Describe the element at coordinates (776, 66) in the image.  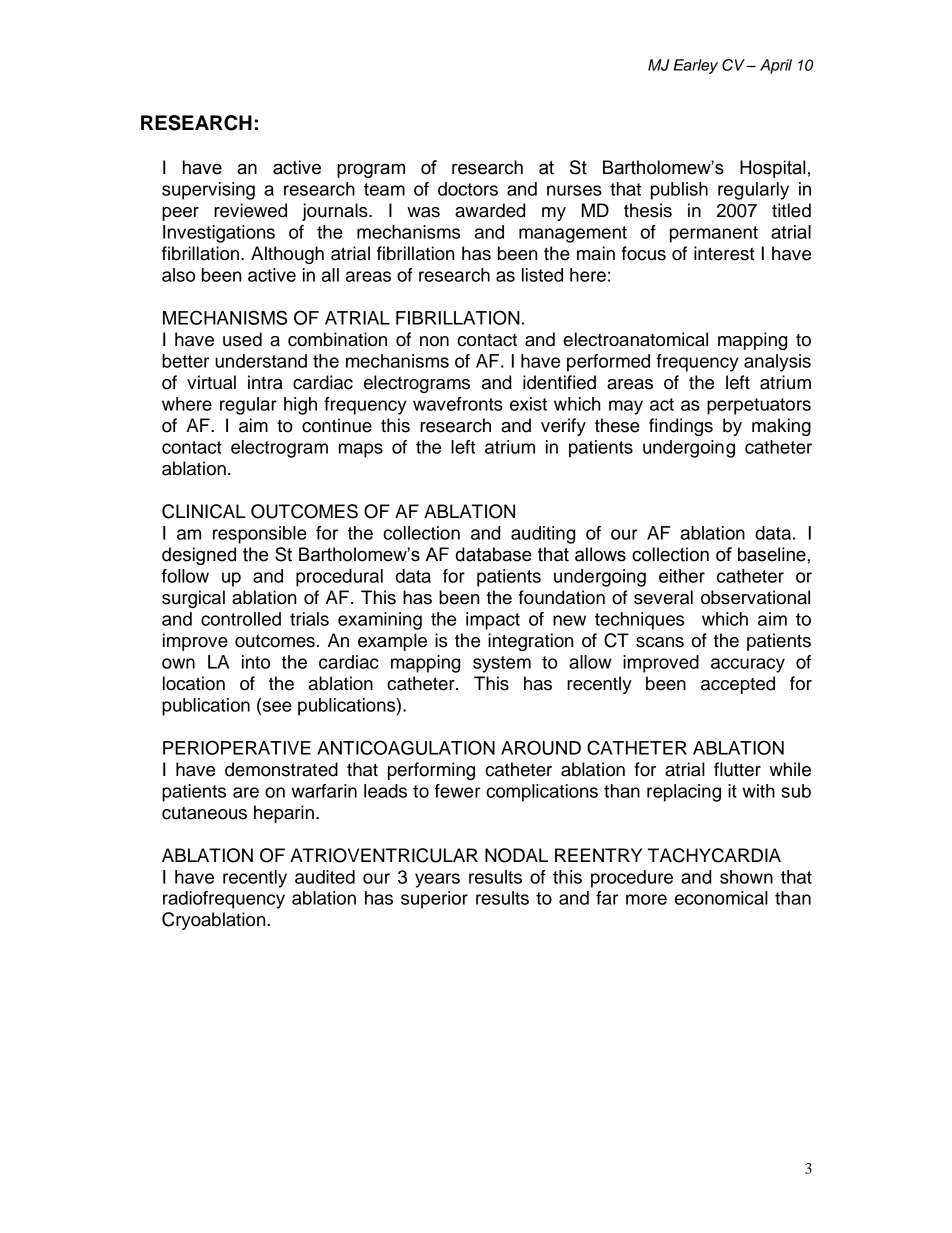
I see `April` at that location.
